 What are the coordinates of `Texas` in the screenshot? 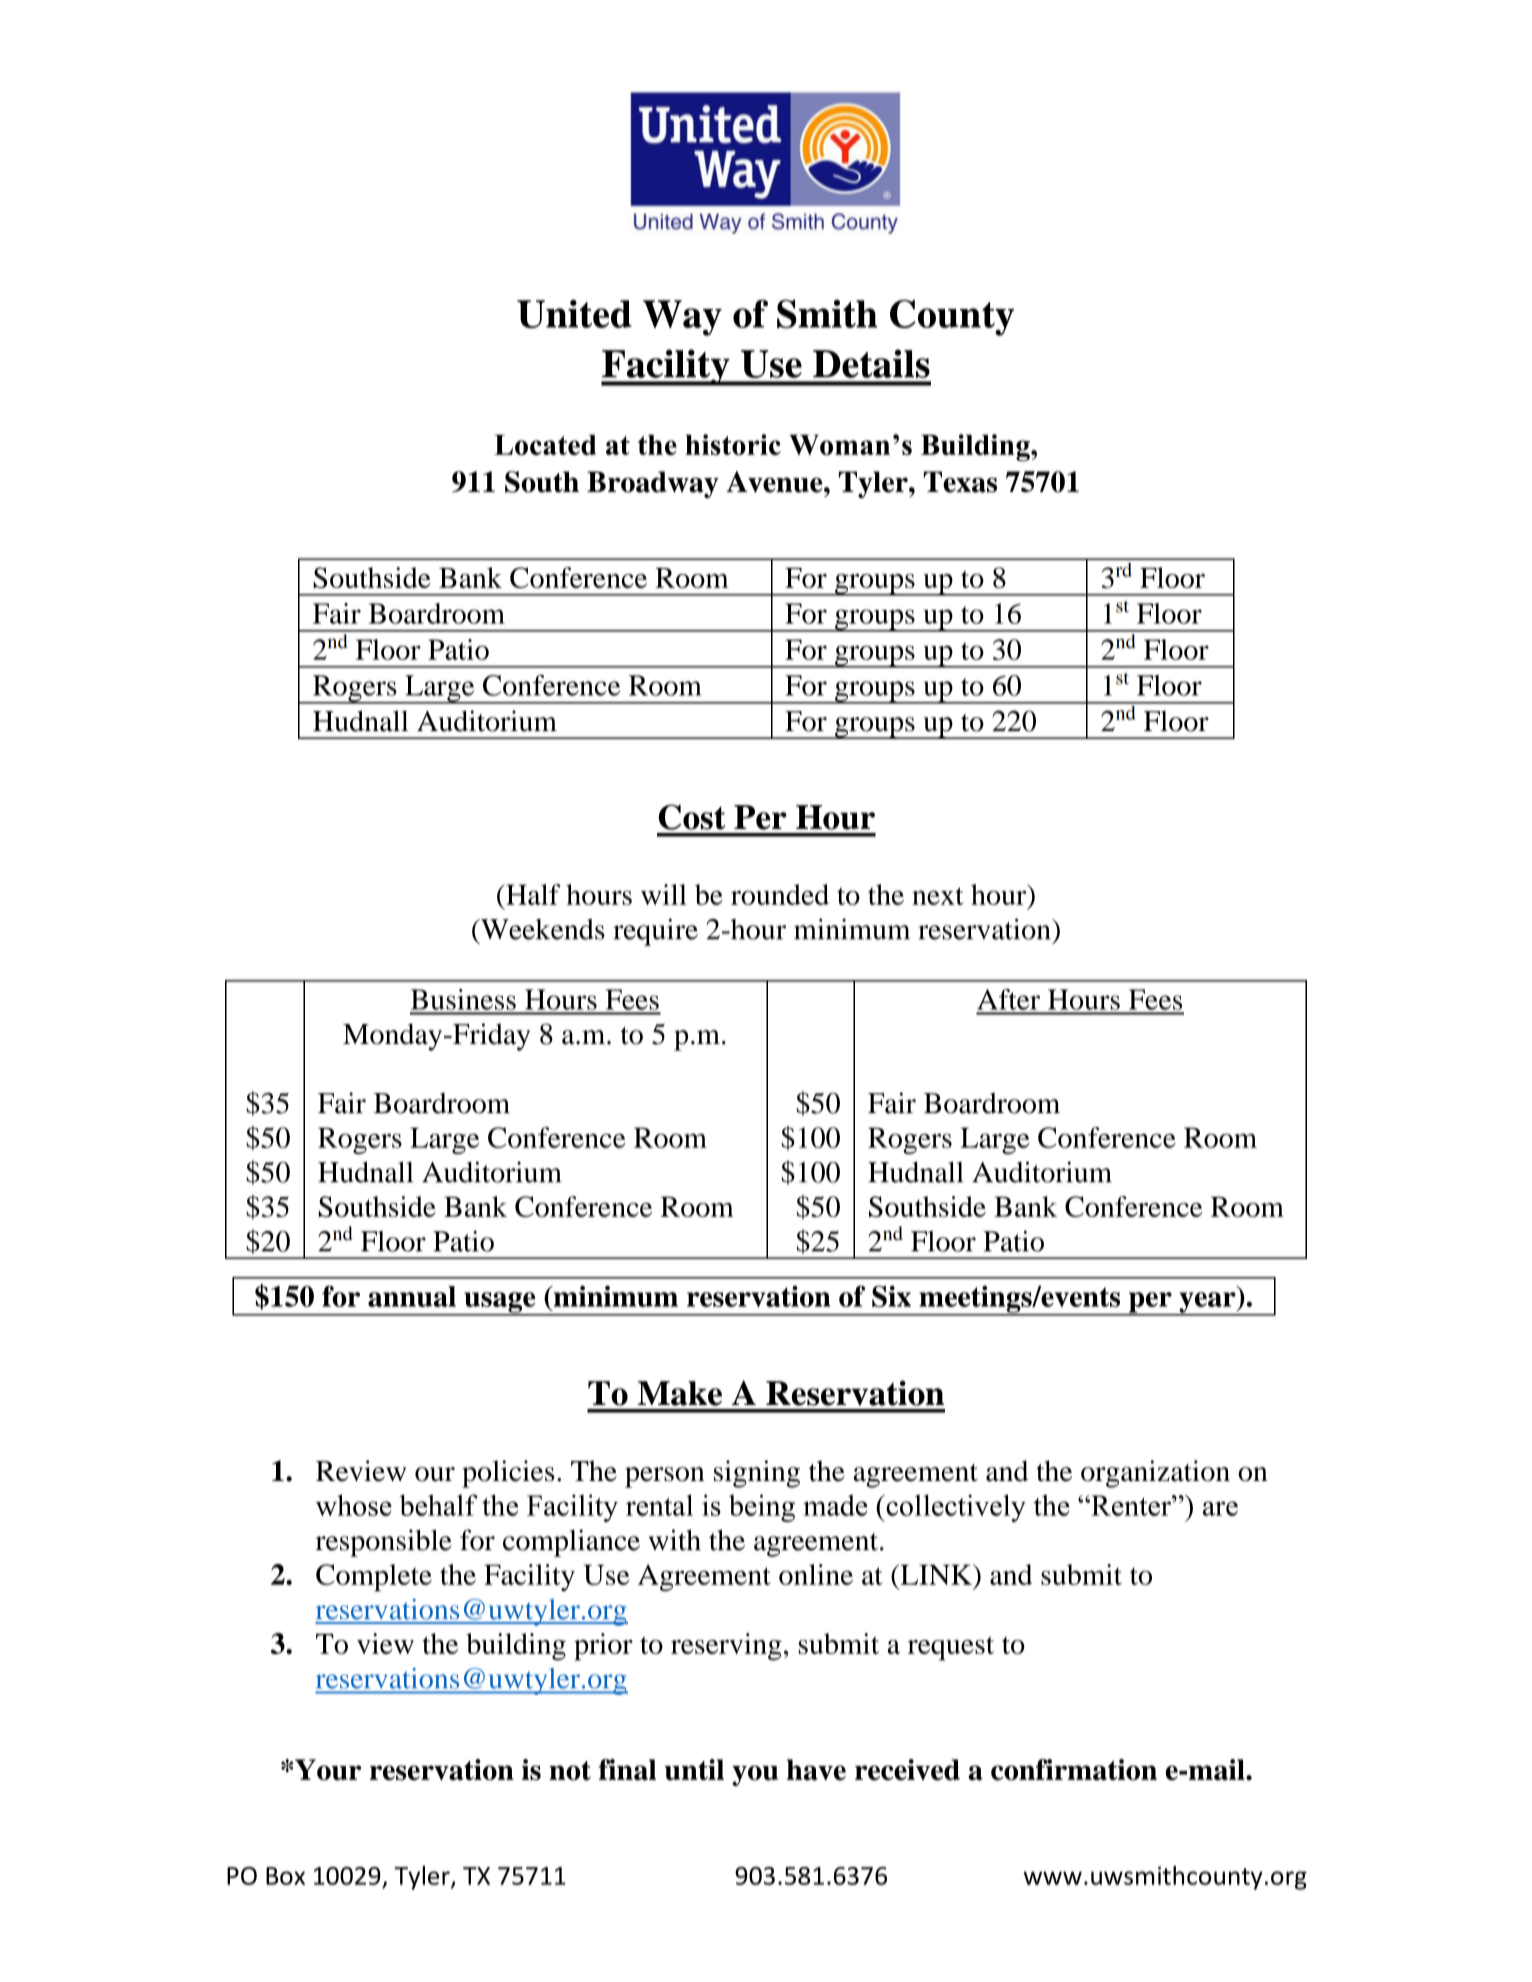 It's located at (960, 482).
